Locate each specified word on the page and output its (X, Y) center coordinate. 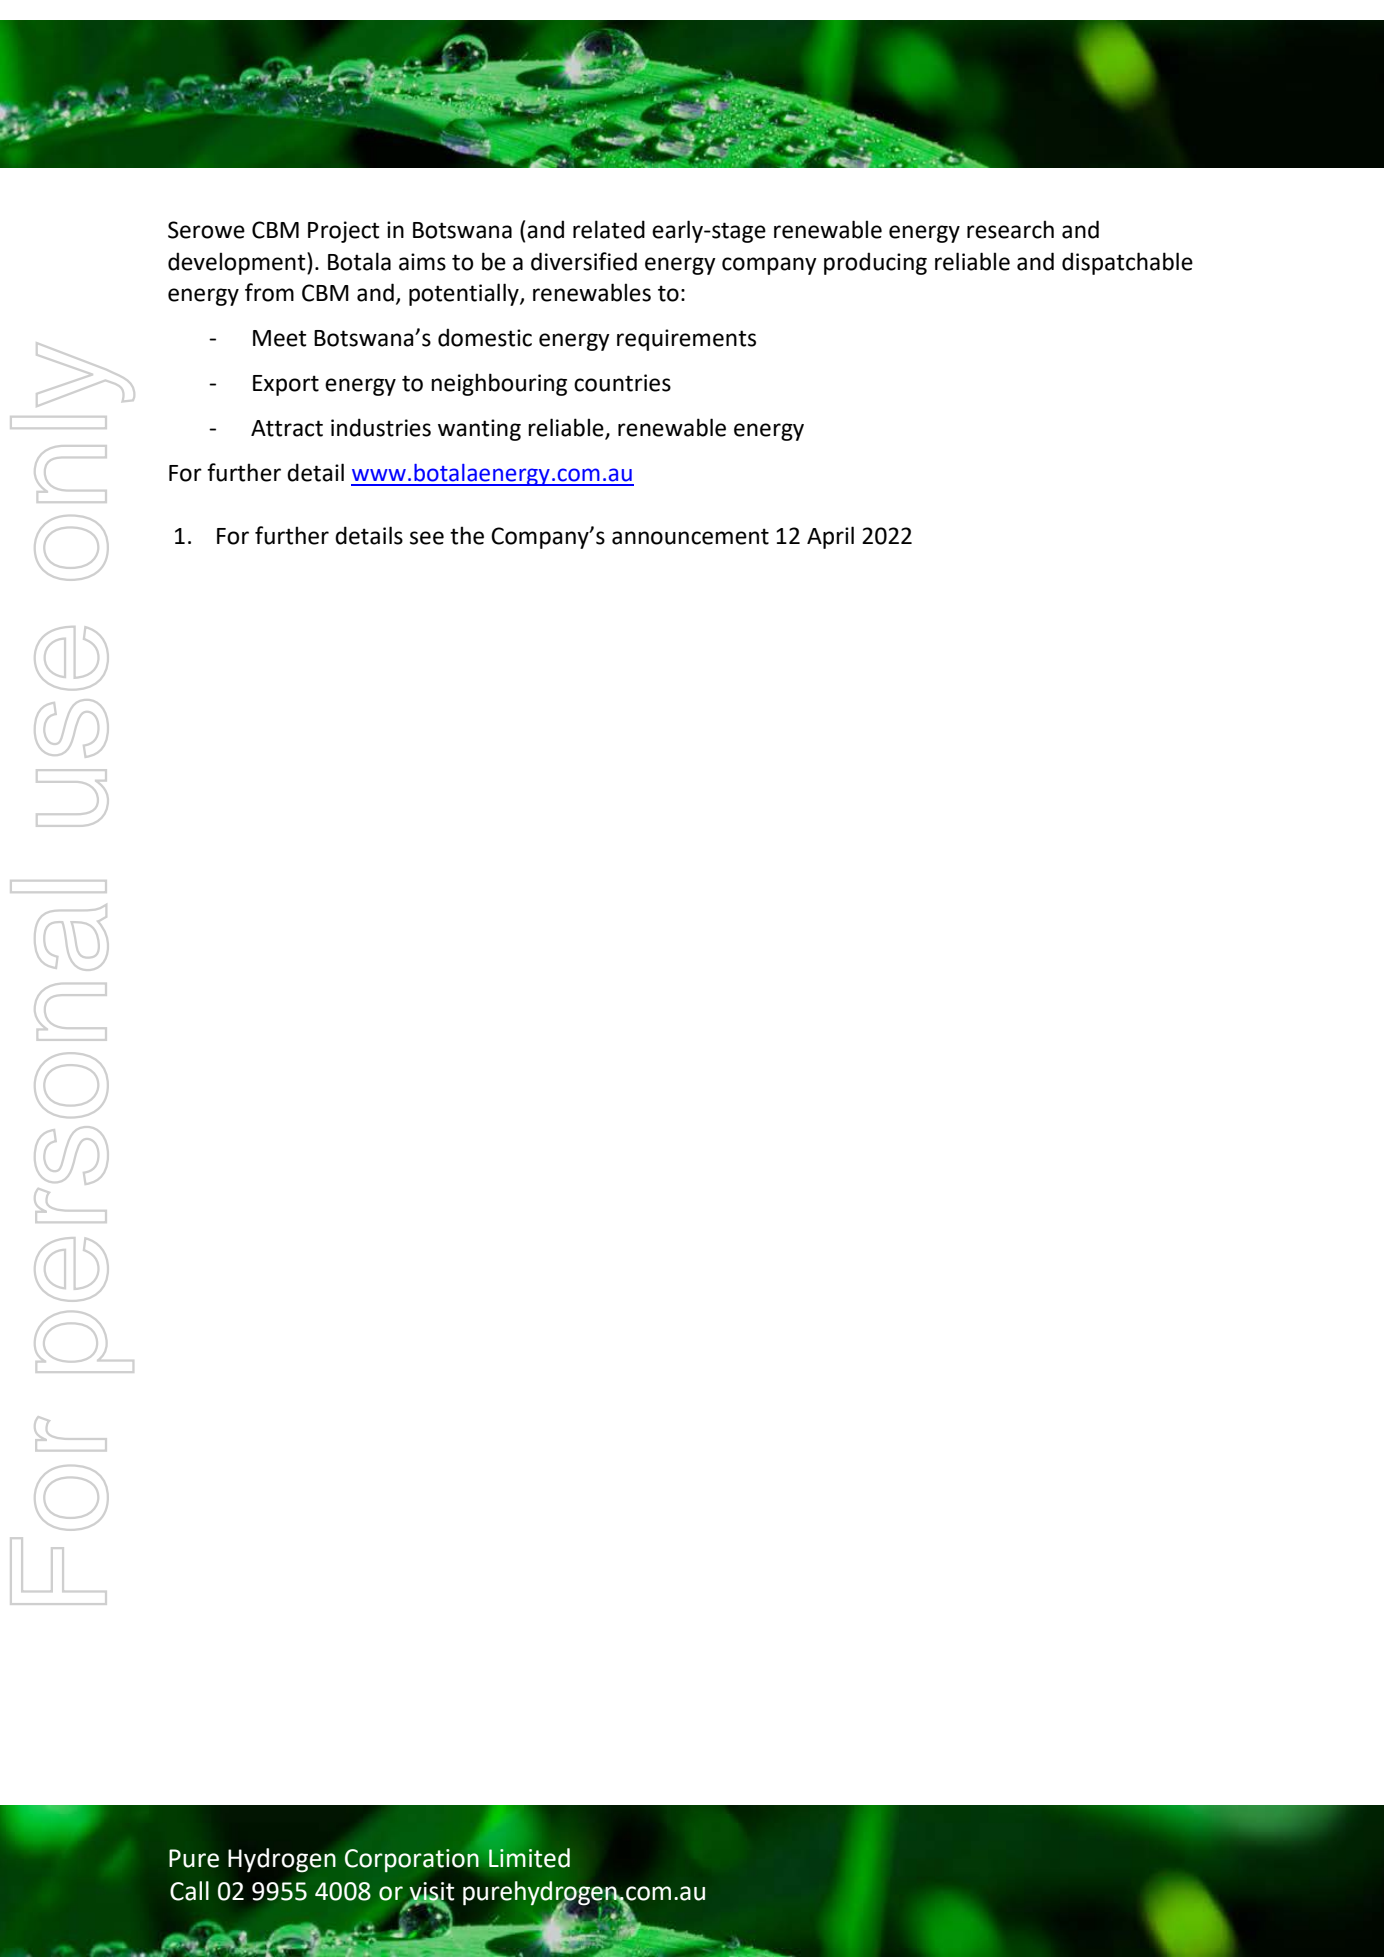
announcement (690, 536)
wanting (479, 430)
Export (286, 385)
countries (622, 383)
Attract (287, 428)
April (830, 537)
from (269, 292)
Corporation (412, 1861)
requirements (686, 340)
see (427, 538)
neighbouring (499, 384)
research (1010, 229)
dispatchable (1127, 263)
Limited (529, 1858)
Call (189, 1891)
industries (381, 427)
